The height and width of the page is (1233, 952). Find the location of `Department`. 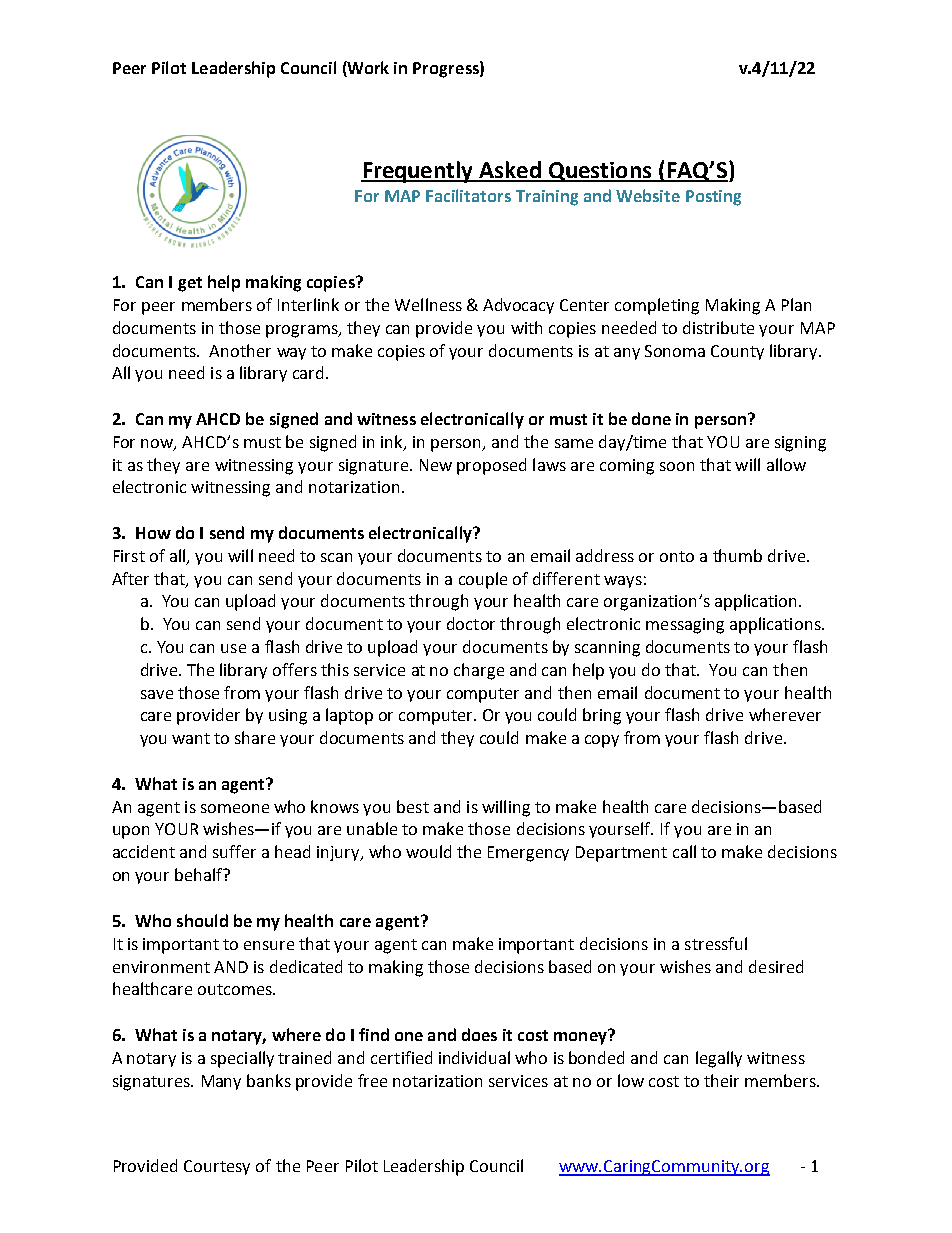

Department is located at coordinates (621, 854).
